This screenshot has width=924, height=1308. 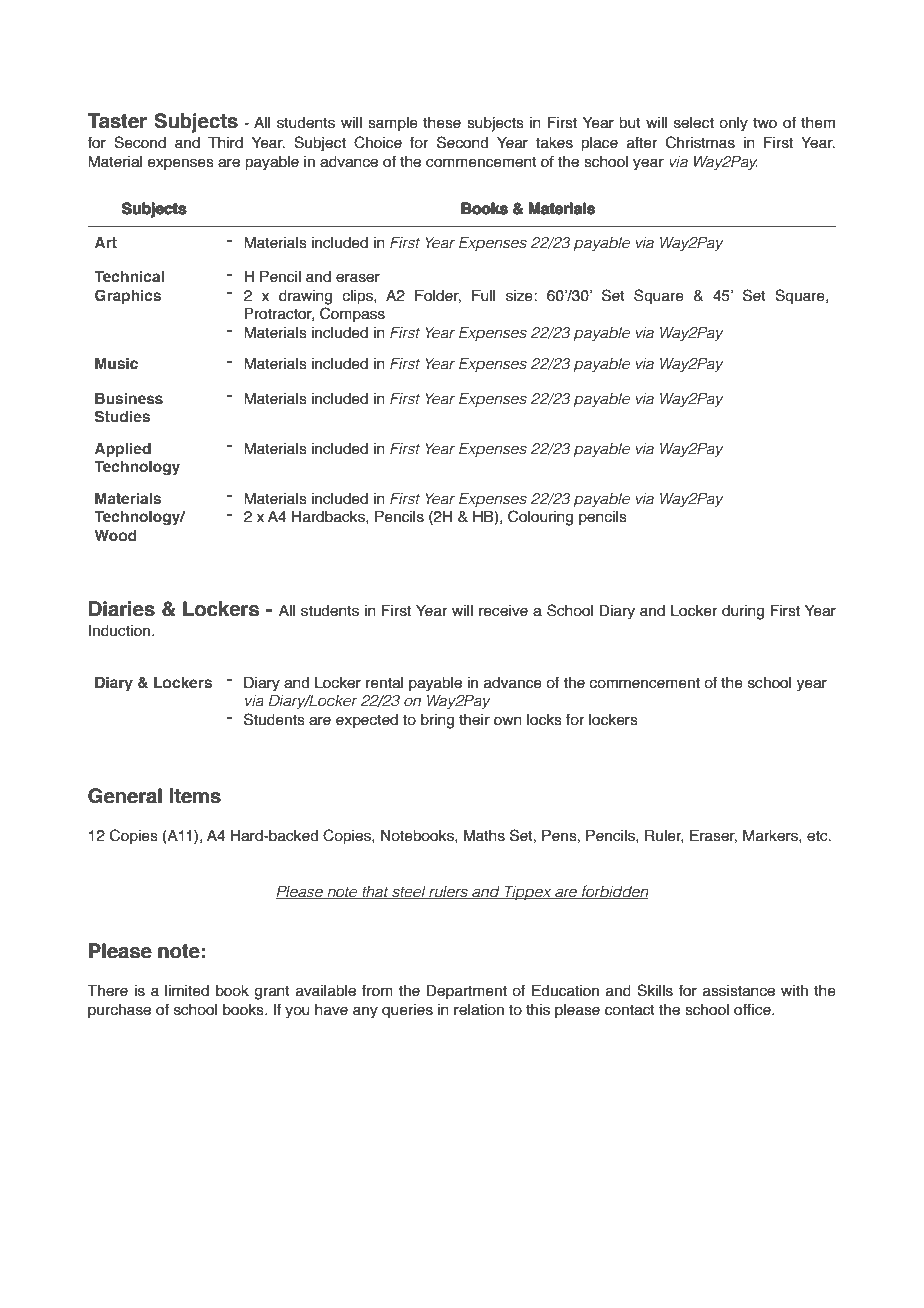 I want to click on receive, so click(x=503, y=611).
